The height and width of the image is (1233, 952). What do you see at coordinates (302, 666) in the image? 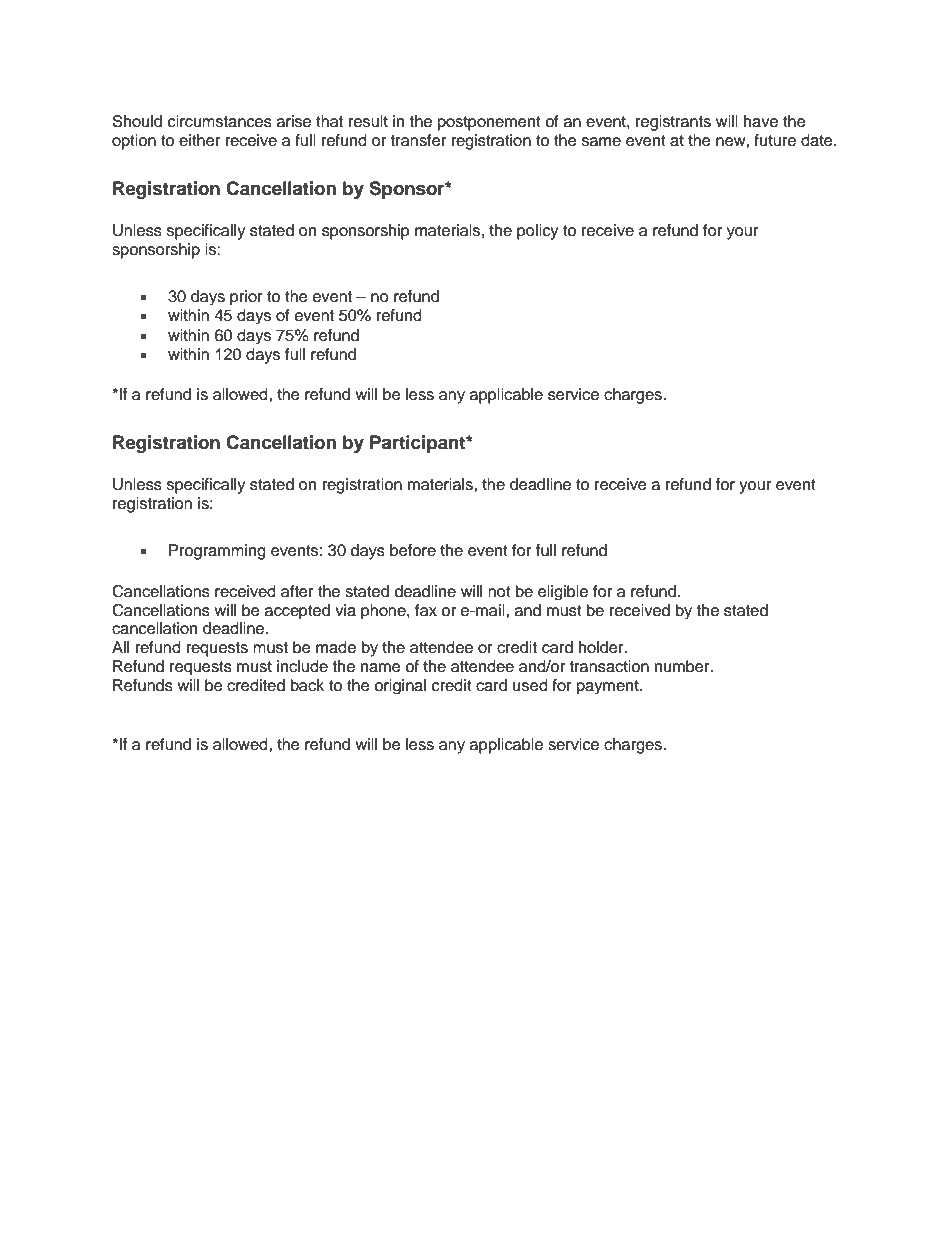
I see `include` at bounding box center [302, 666].
